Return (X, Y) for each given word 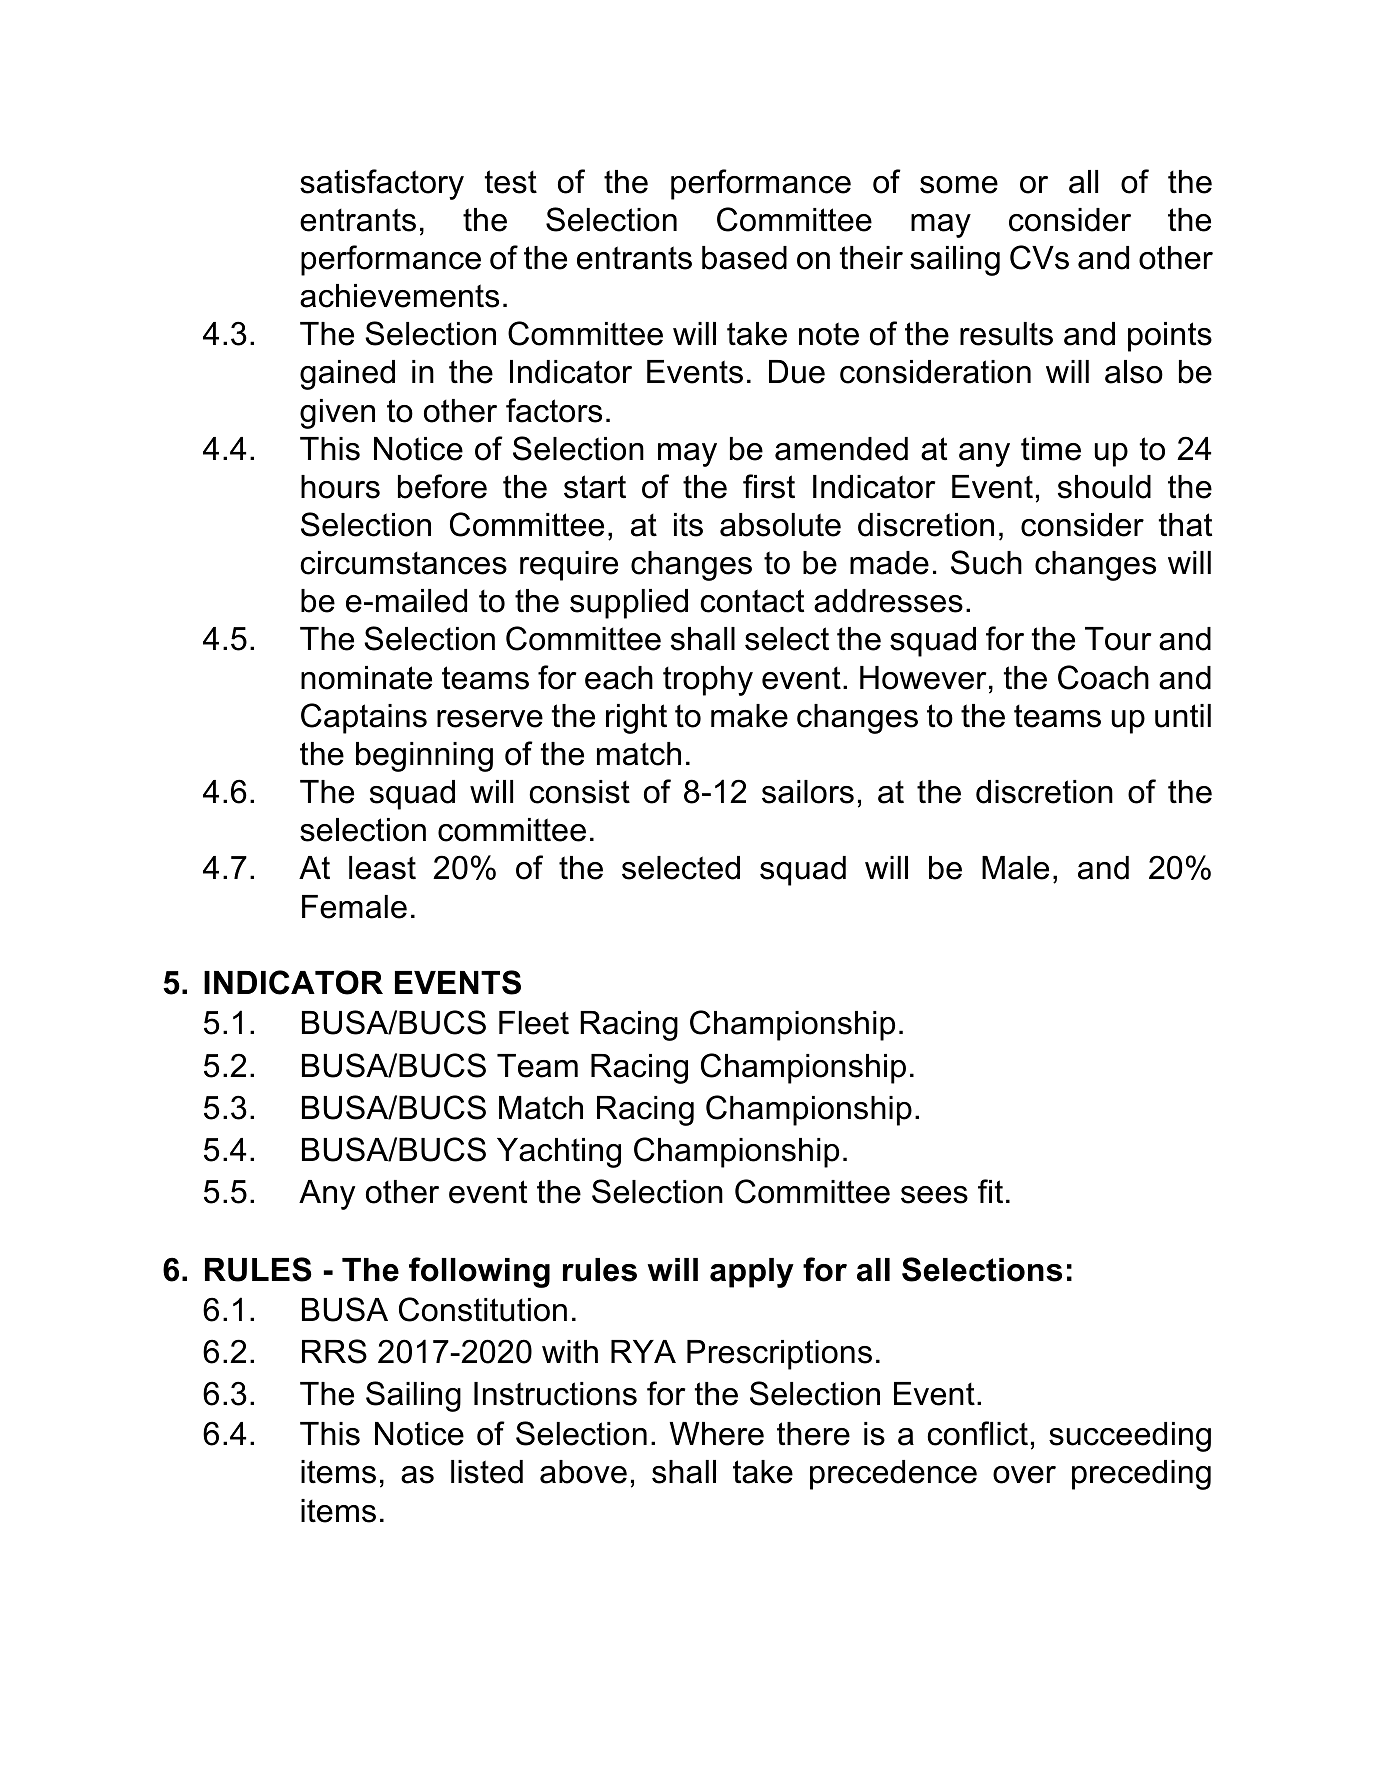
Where (716, 1434)
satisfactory (382, 184)
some (959, 185)
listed (487, 1472)
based (744, 258)
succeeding (1130, 1437)
